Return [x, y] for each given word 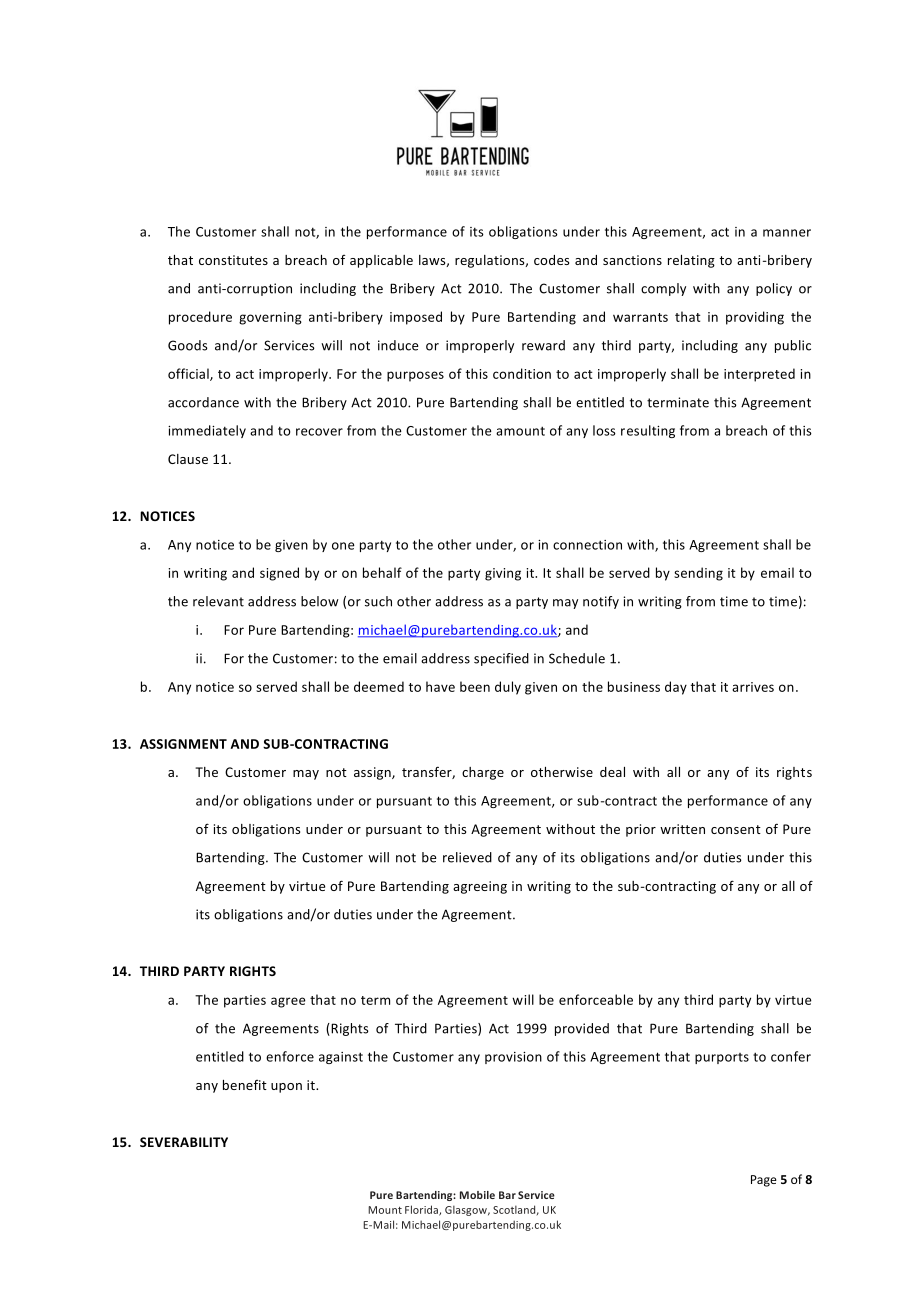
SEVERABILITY [184, 1142]
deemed [379, 686]
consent [736, 829]
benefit [245, 1085]
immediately [207, 431]
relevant [218, 601]
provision [513, 1058]
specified [501, 659]
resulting [648, 431]
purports [722, 1058]
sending [698, 574]
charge [483, 773]
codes [551, 260]
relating [691, 261]
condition [522, 373]
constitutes [233, 260]
